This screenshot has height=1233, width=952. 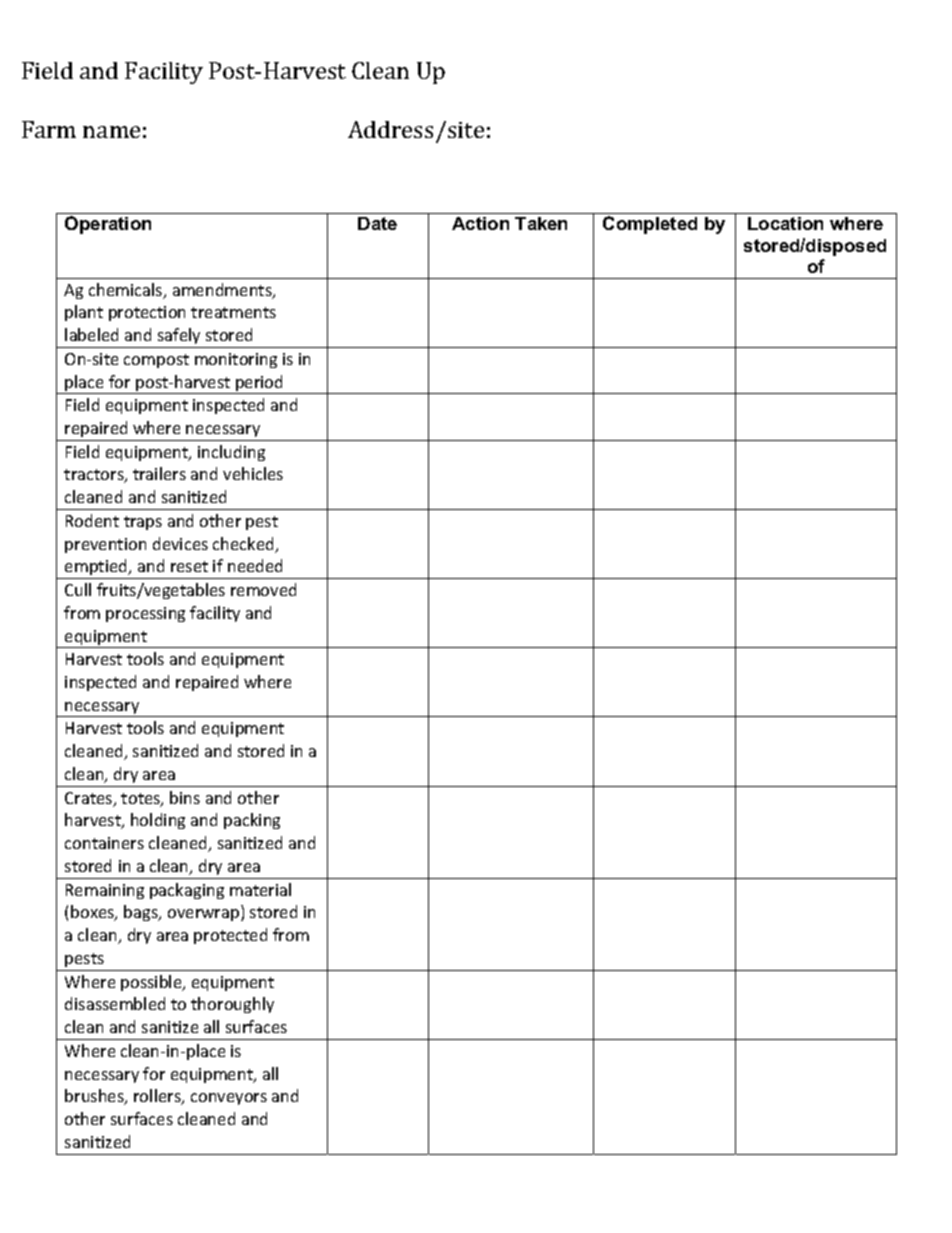 What do you see at coordinates (111, 132) in the screenshot?
I see `name` at bounding box center [111, 132].
